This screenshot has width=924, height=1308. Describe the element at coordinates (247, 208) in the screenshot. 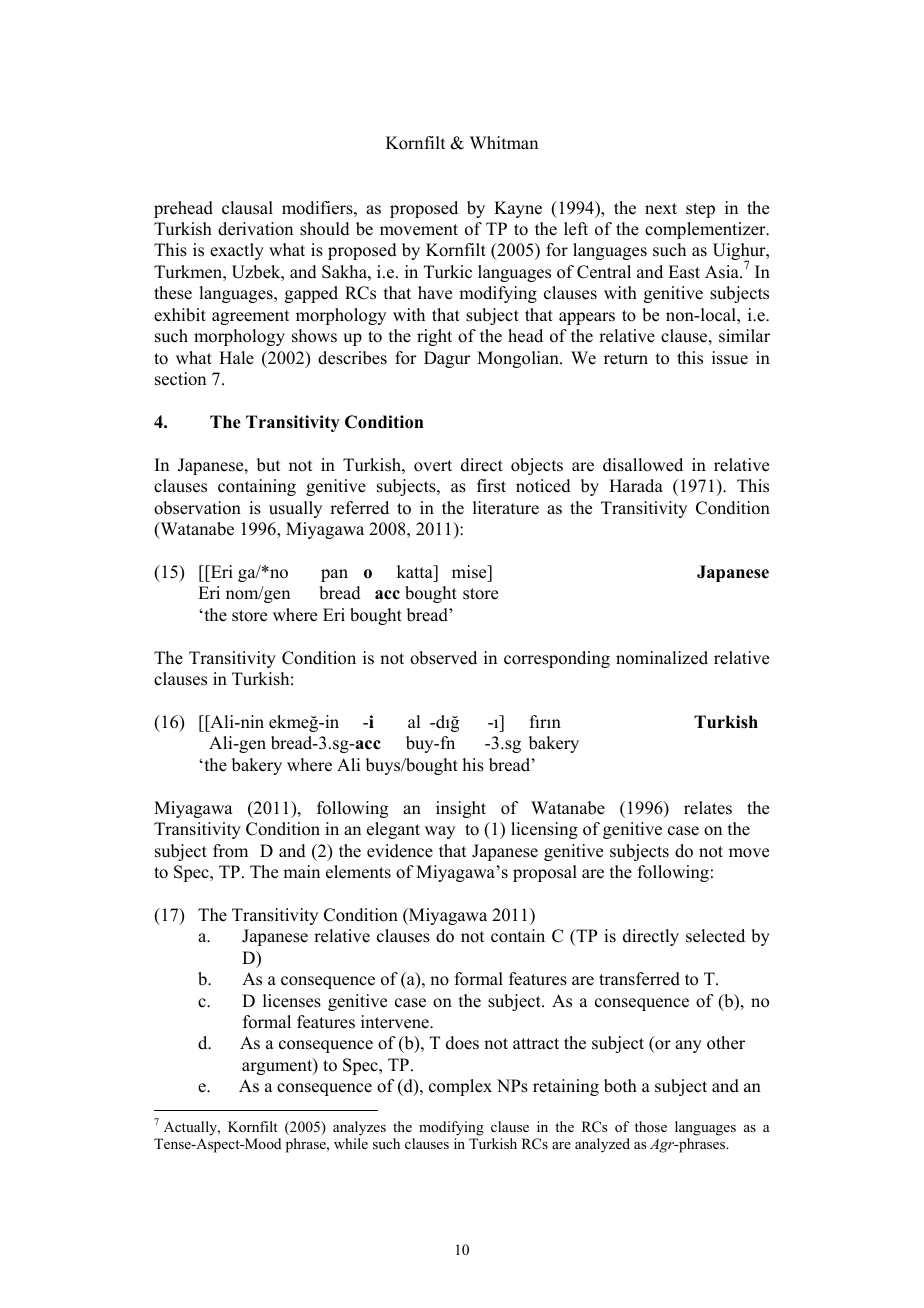

I see `clausal` at that location.
